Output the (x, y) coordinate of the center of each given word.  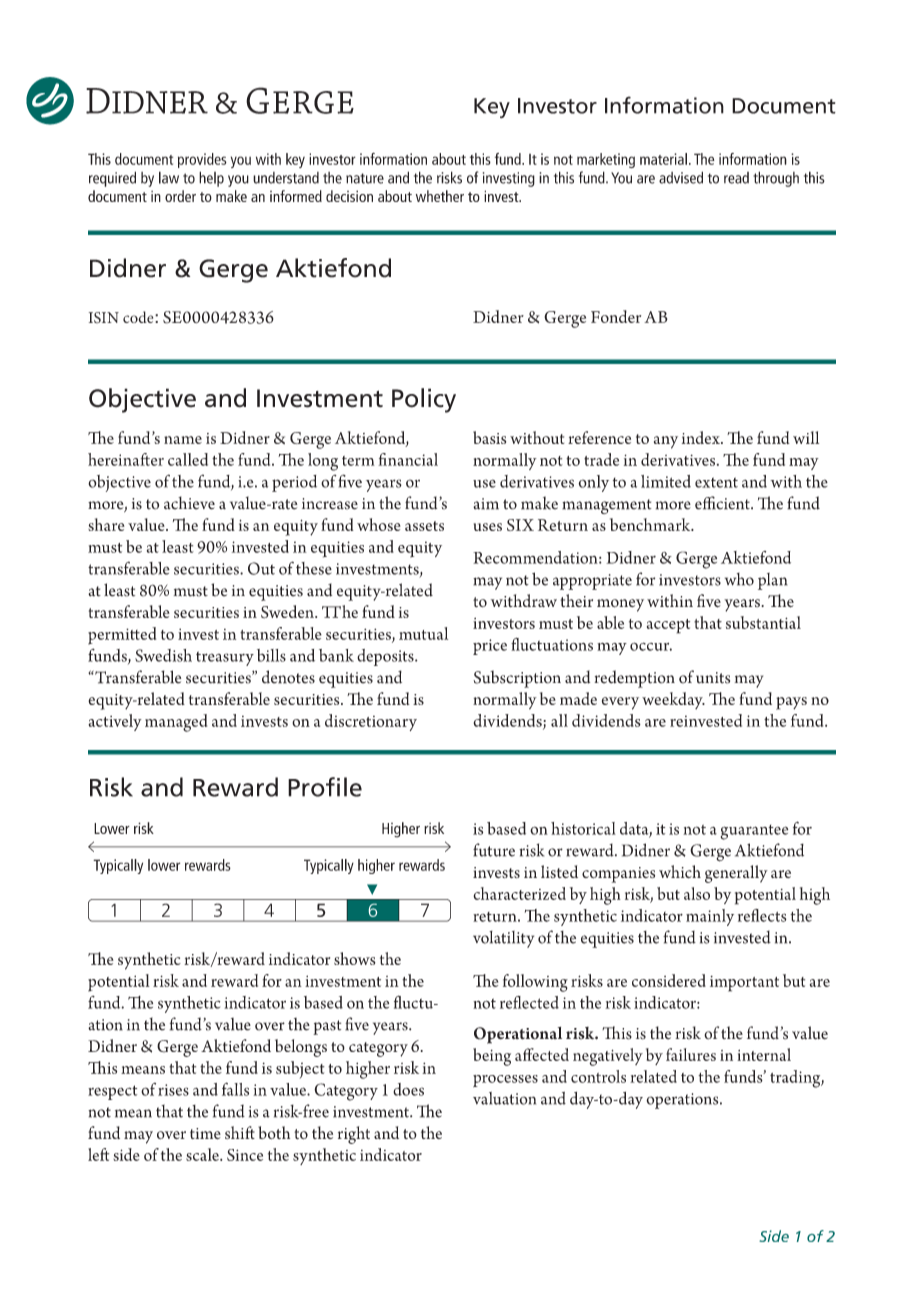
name (183, 440)
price (490, 647)
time (205, 1133)
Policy (424, 400)
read (736, 178)
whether (440, 196)
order (180, 196)
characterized (519, 893)
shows (355, 958)
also (697, 893)
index (702, 437)
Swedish (163, 655)
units (713, 678)
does (408, 1089)
